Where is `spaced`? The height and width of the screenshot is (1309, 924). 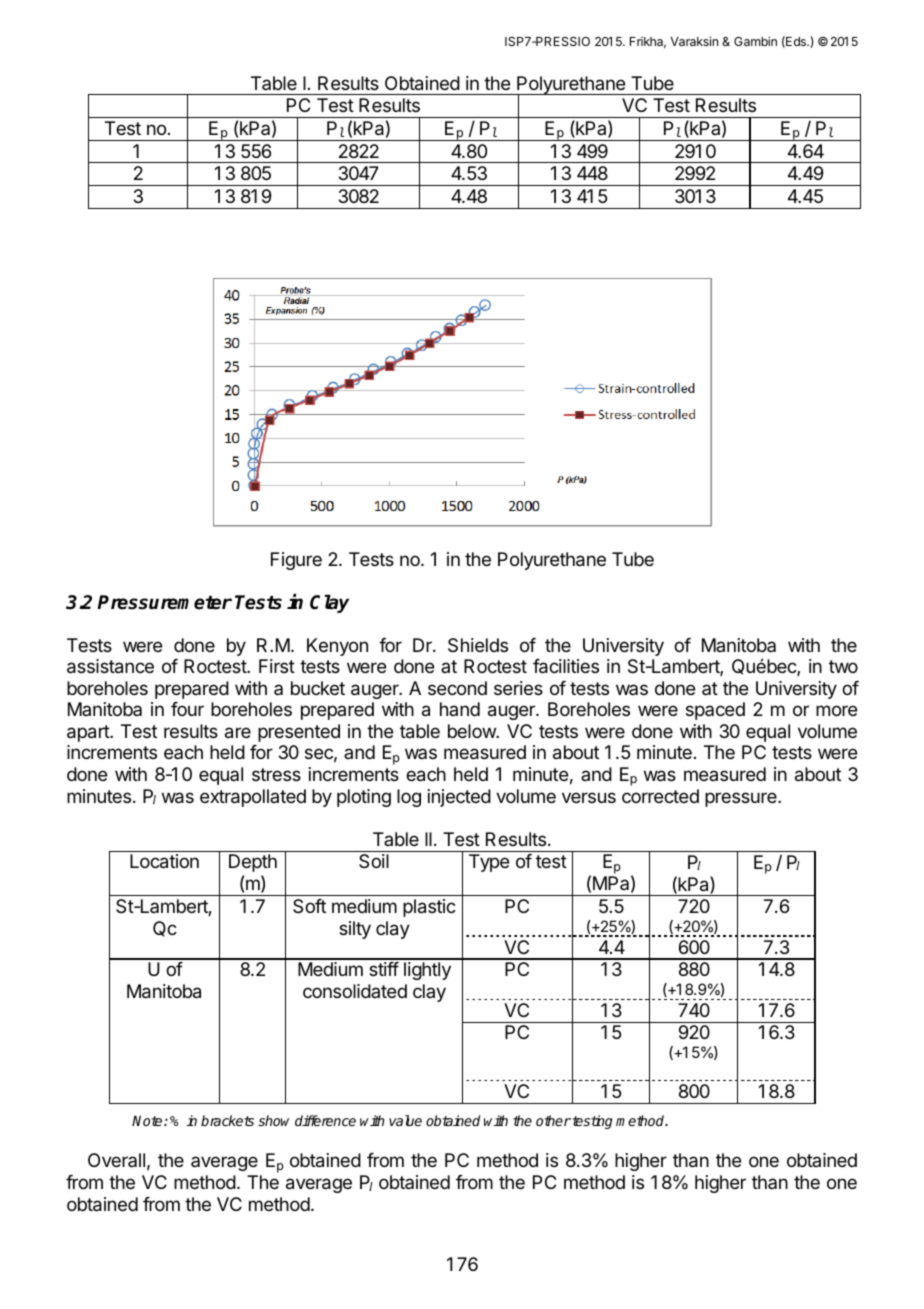 spaced is located at coordinates (715, 711).
